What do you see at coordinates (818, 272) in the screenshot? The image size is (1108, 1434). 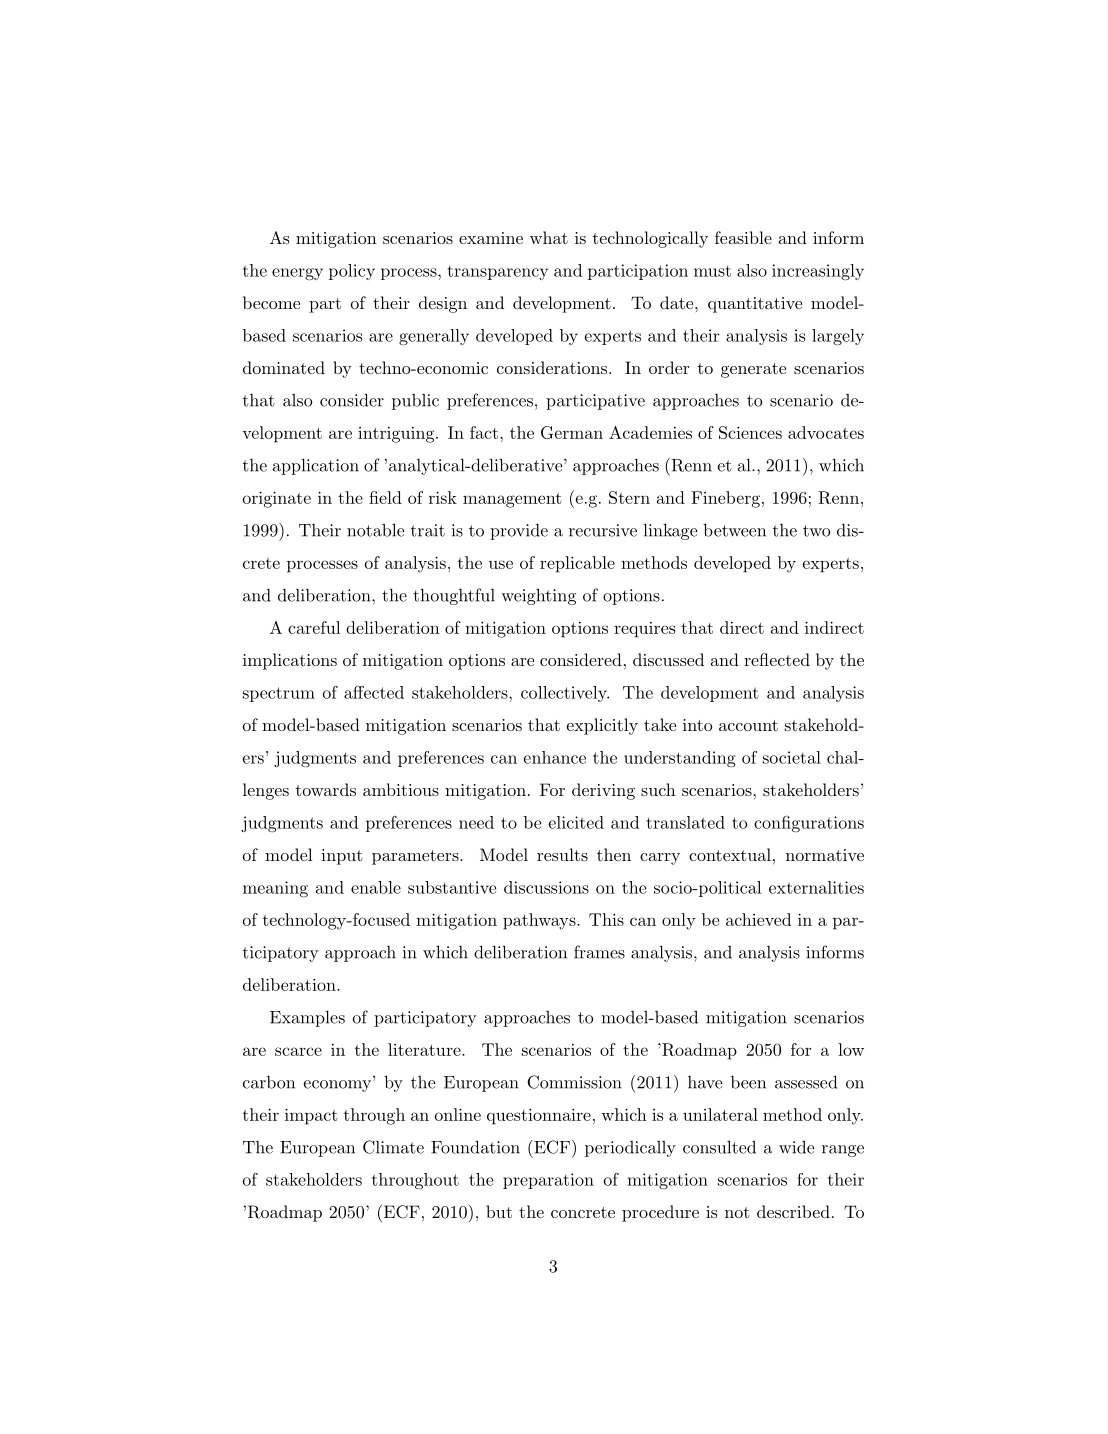 I see `increasingly` at bounding box center [818, 272].
